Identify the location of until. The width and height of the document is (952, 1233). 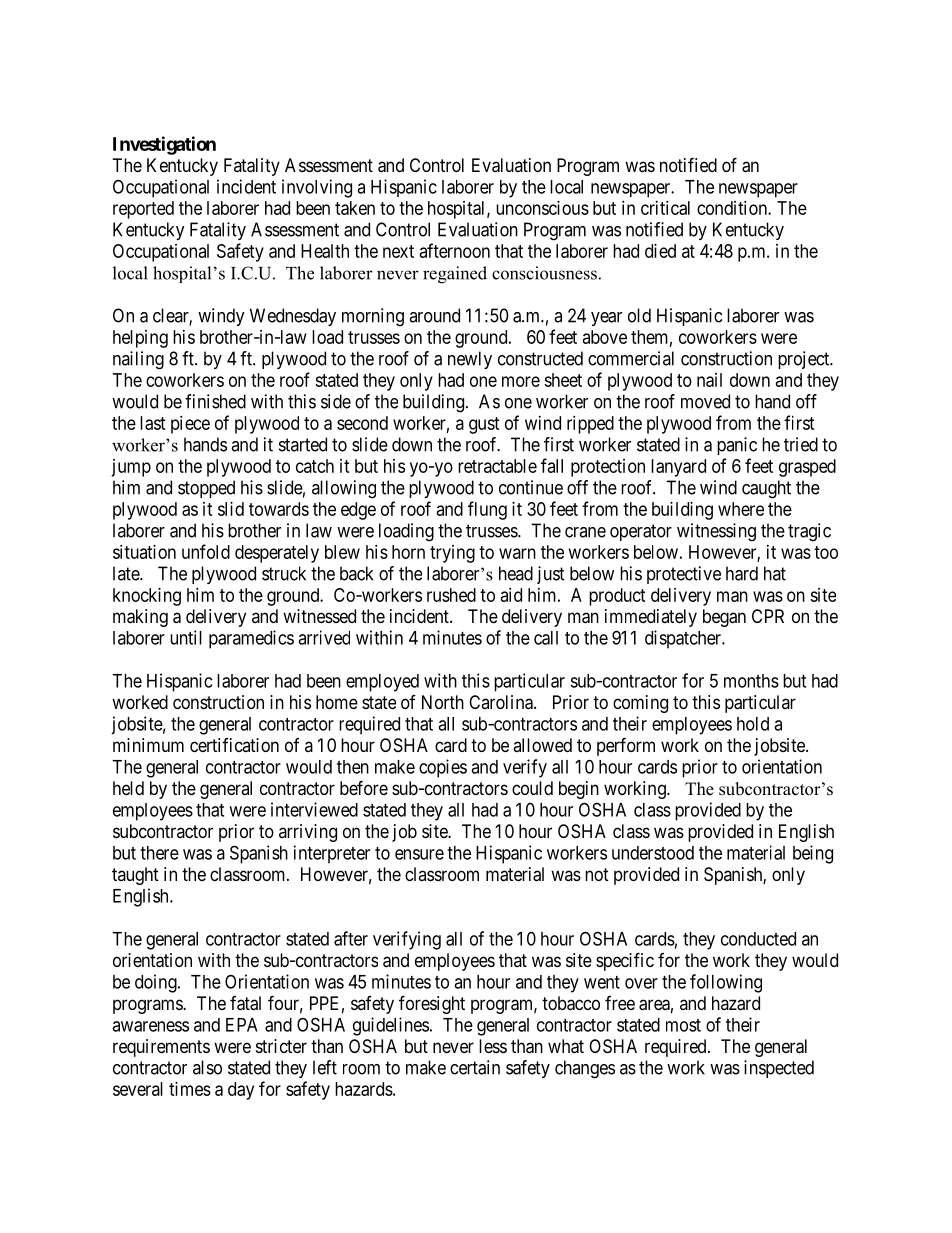
(186, 637).
